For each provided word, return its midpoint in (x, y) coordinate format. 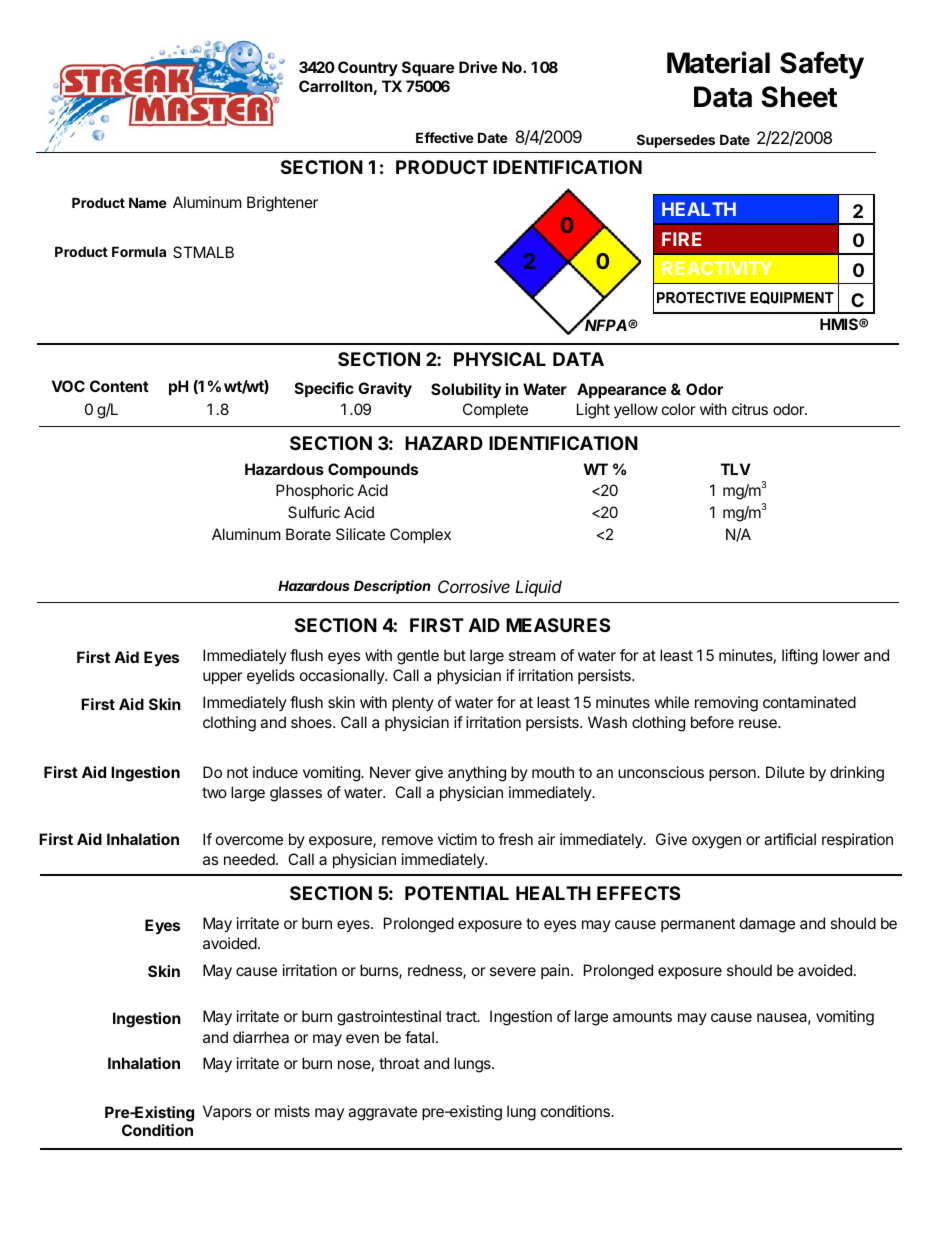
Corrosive (474, 586)
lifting (800, 657)
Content (119, 386)
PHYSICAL (500, 359)
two (214, 792)
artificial (790, 839)
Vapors (227, 1112)
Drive (478, 67)
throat (399, 1063)
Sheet (799, 97)
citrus (750, 409)
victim (457, 839)
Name (148, 202)
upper (223, 678)
